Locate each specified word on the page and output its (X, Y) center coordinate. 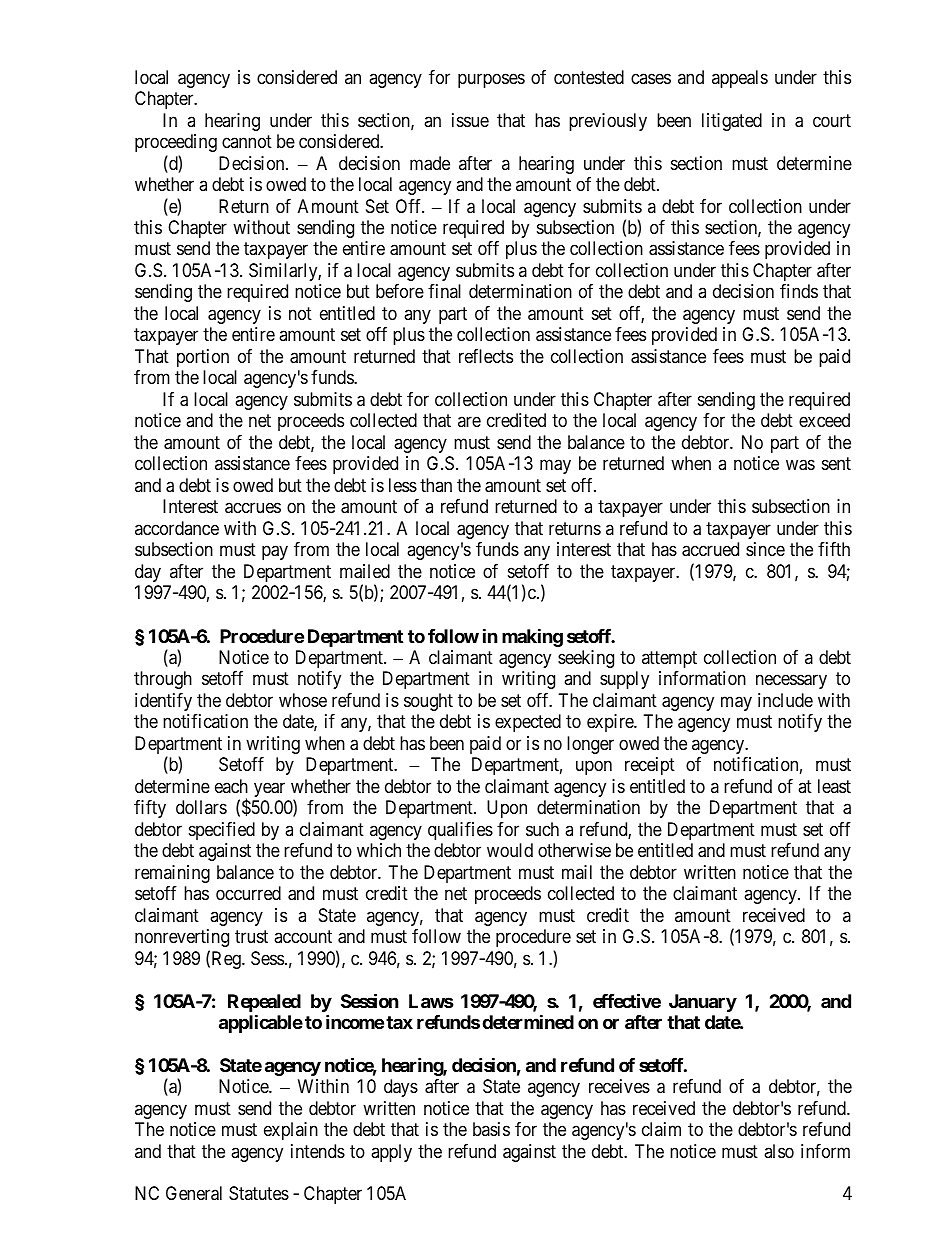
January (703, 1003)
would (510, 850)
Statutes (259, 1193)
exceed (824, 420)
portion (203, 358)
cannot (247, 141)
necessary (791, 682)
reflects (486, 356)
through (163, 680)
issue (470, 120)
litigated (732, 122)
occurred (248, 893)
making (532, 637)
